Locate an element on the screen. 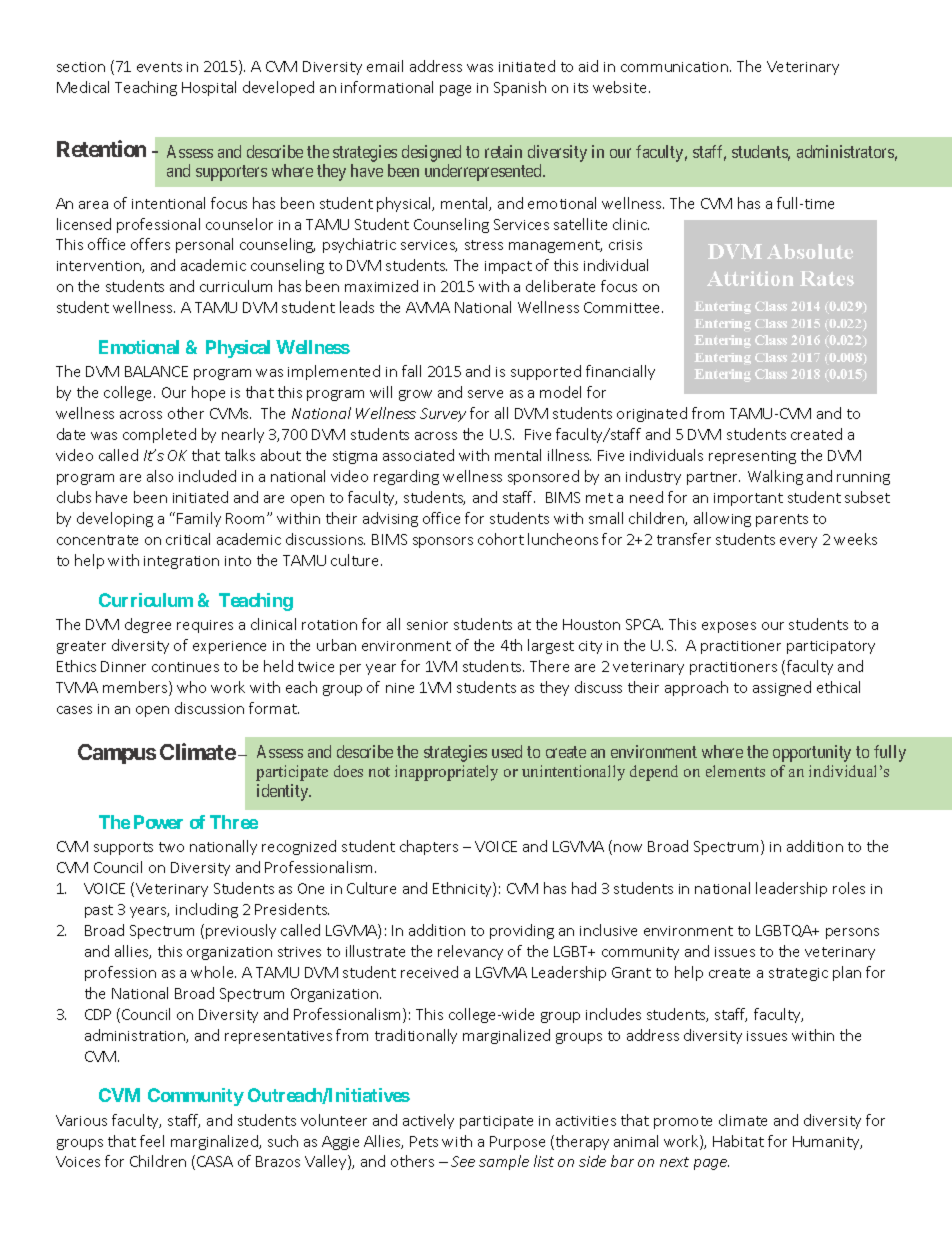 The width and height of the screenshot is (952, 1233). roles is located at coordinates (849, 888).
